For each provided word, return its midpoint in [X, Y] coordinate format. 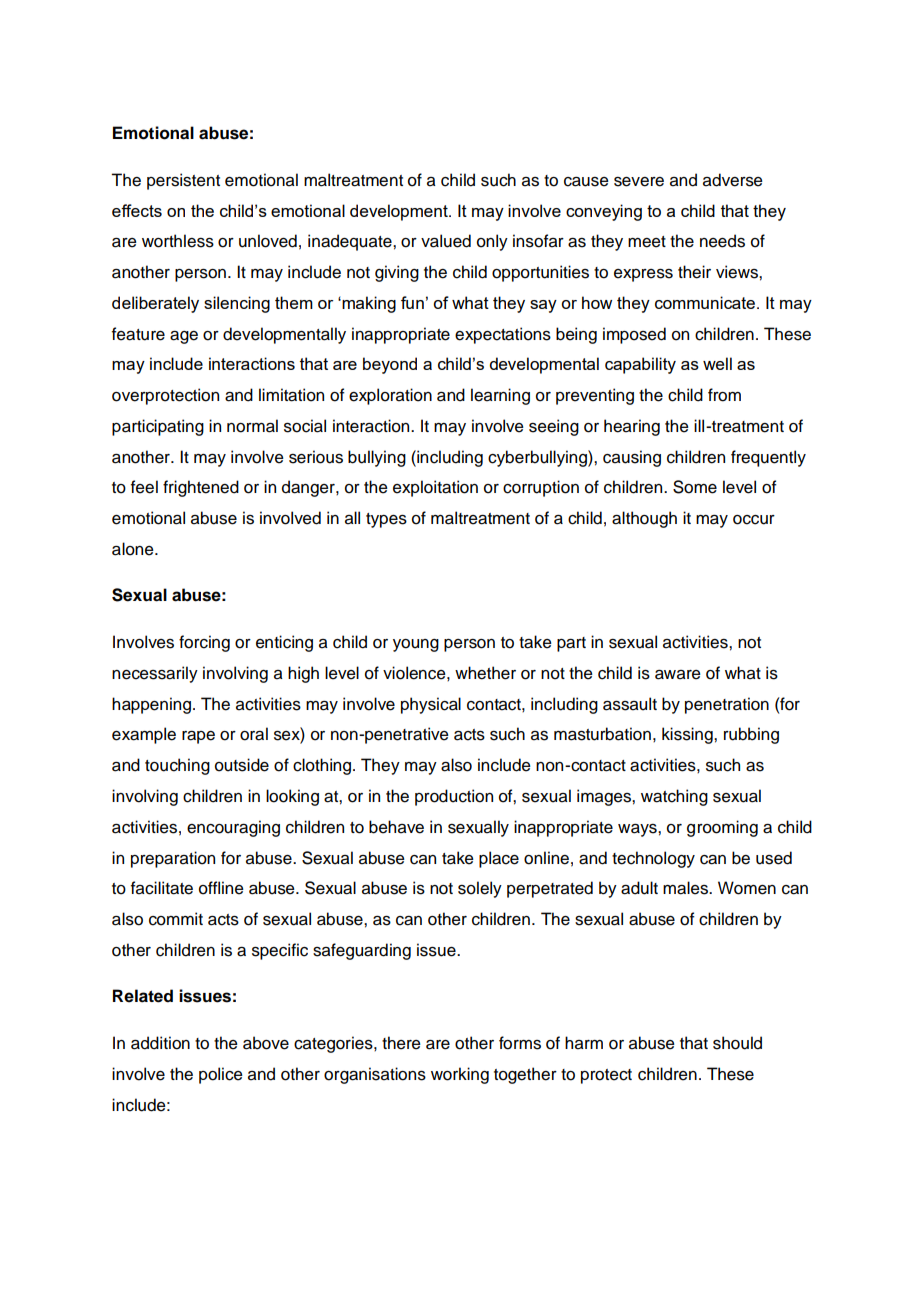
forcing [204, 643]
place [499, 859]
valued [446, 241]
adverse [733, 180]
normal [252, 426]
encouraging [233, 828]
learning [500, 396]
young [416, 645]
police [221, 1075]
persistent [183, 181]
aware [678, 675]
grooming [722, 828]
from [724, 395]
